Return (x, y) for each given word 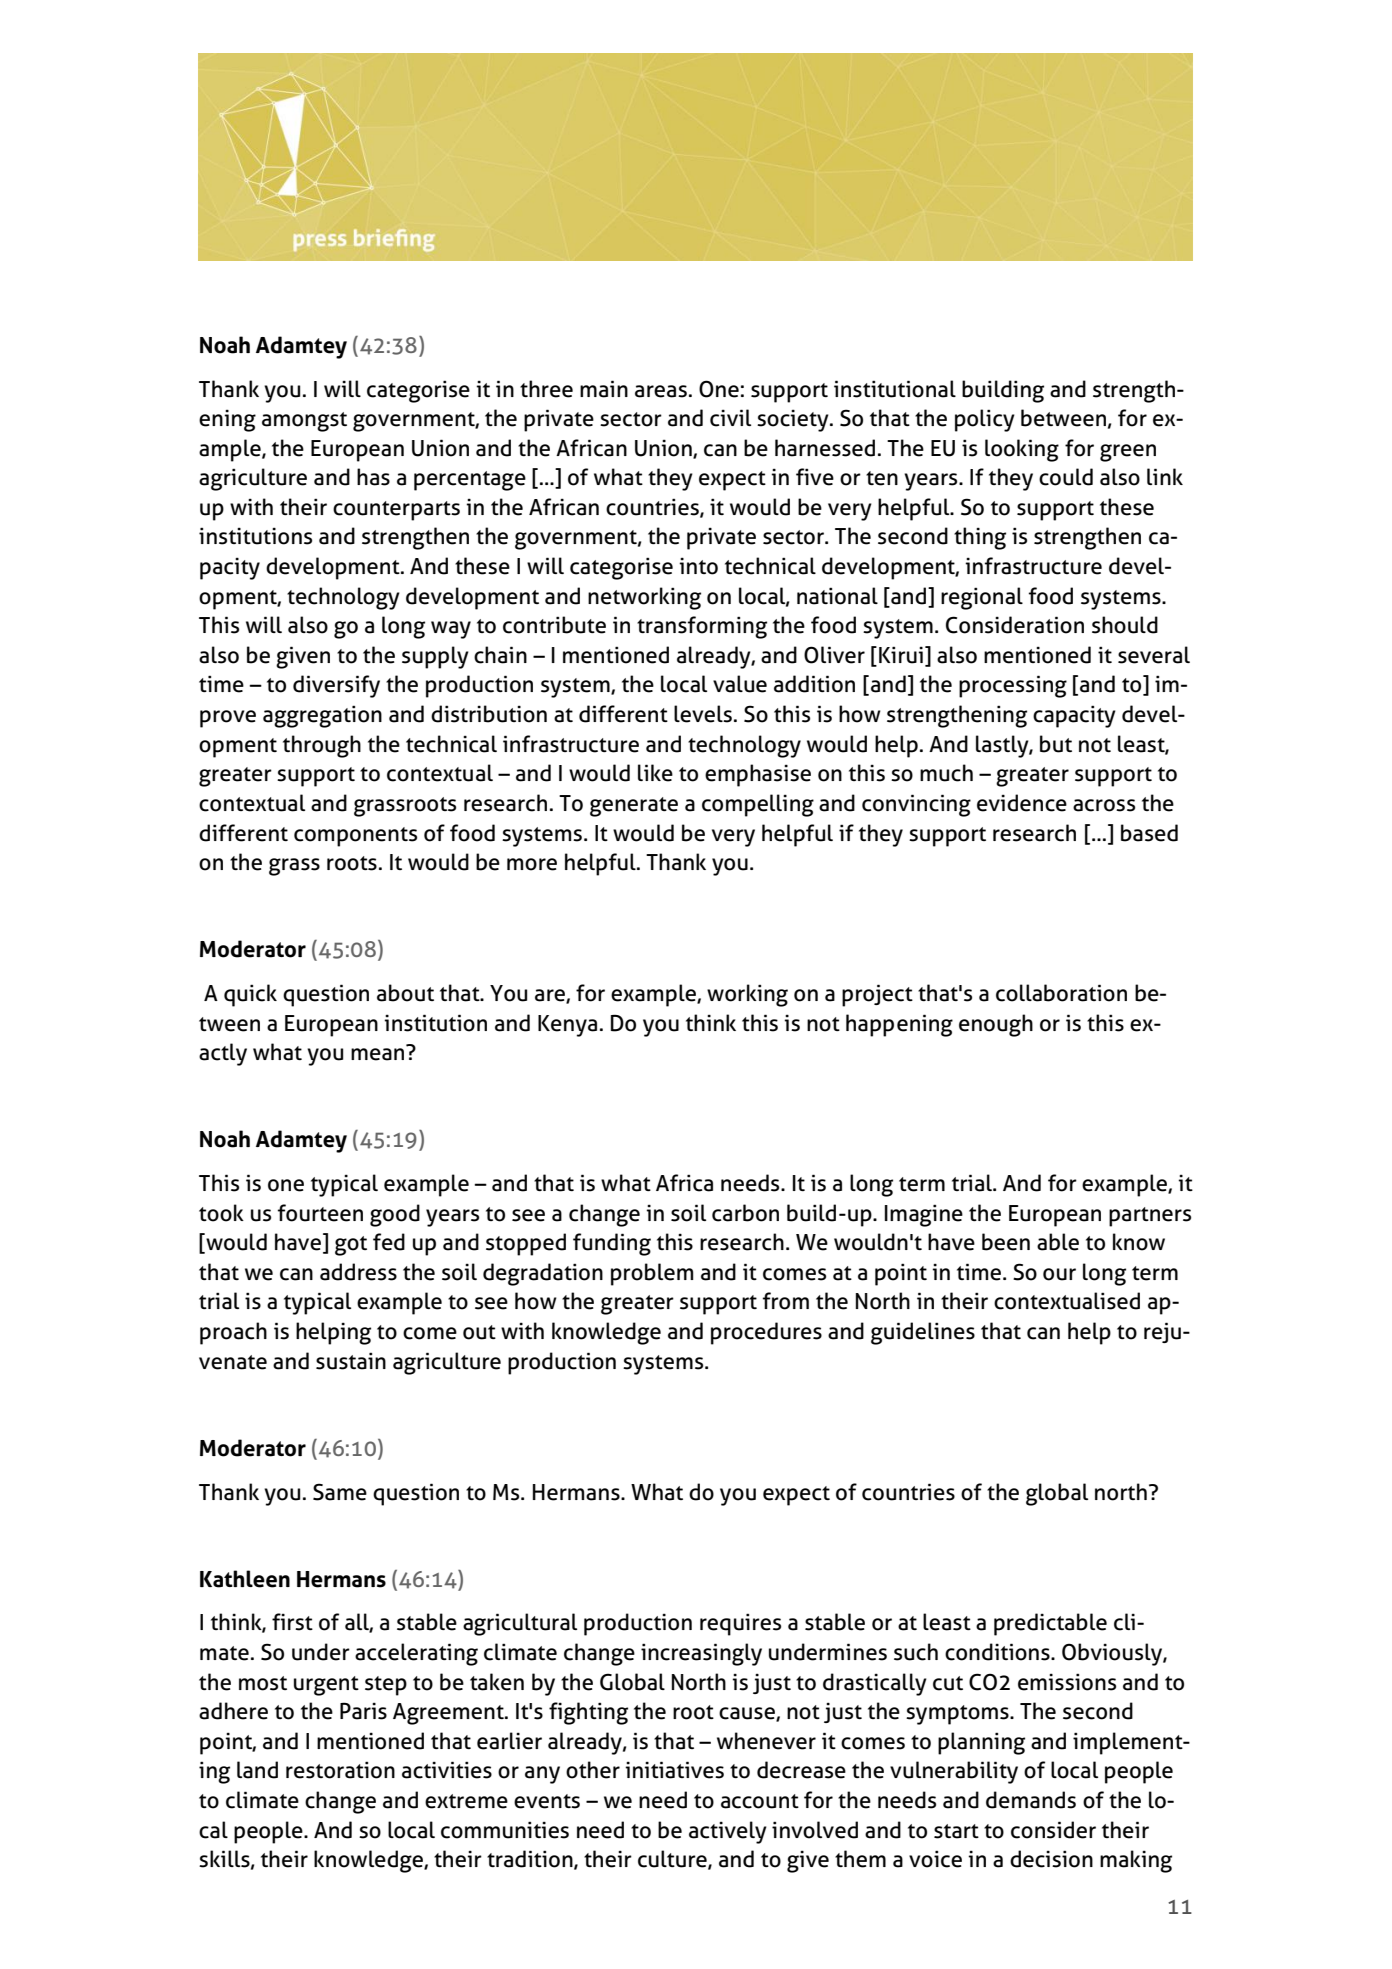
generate (634, 807)
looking (1022, 450)
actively (728, 1832)
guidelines (923, 1333)
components (355, 837)
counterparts (396, 511)
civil (730, 418)
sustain (351, 1361)
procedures (766, 1333)
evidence (1022, 803)
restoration (340, 1770)
